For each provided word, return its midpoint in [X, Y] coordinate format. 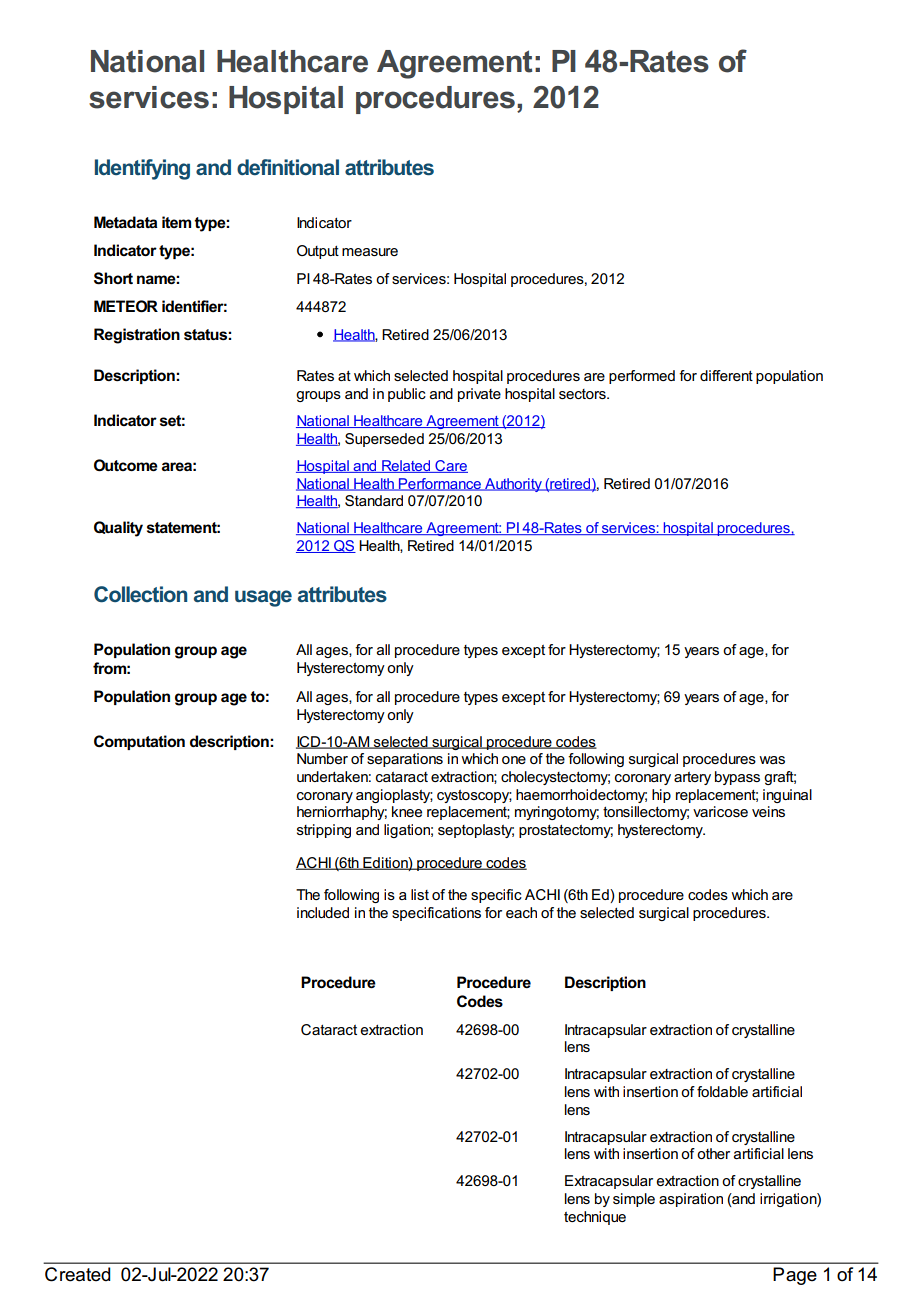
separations [405, 760]
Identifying [142, 169]
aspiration [691, 1200]
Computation [139, 742]
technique [595, 1218]
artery [692, 778]
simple [634, 1200]
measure [370, 252]
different [726, 375]
